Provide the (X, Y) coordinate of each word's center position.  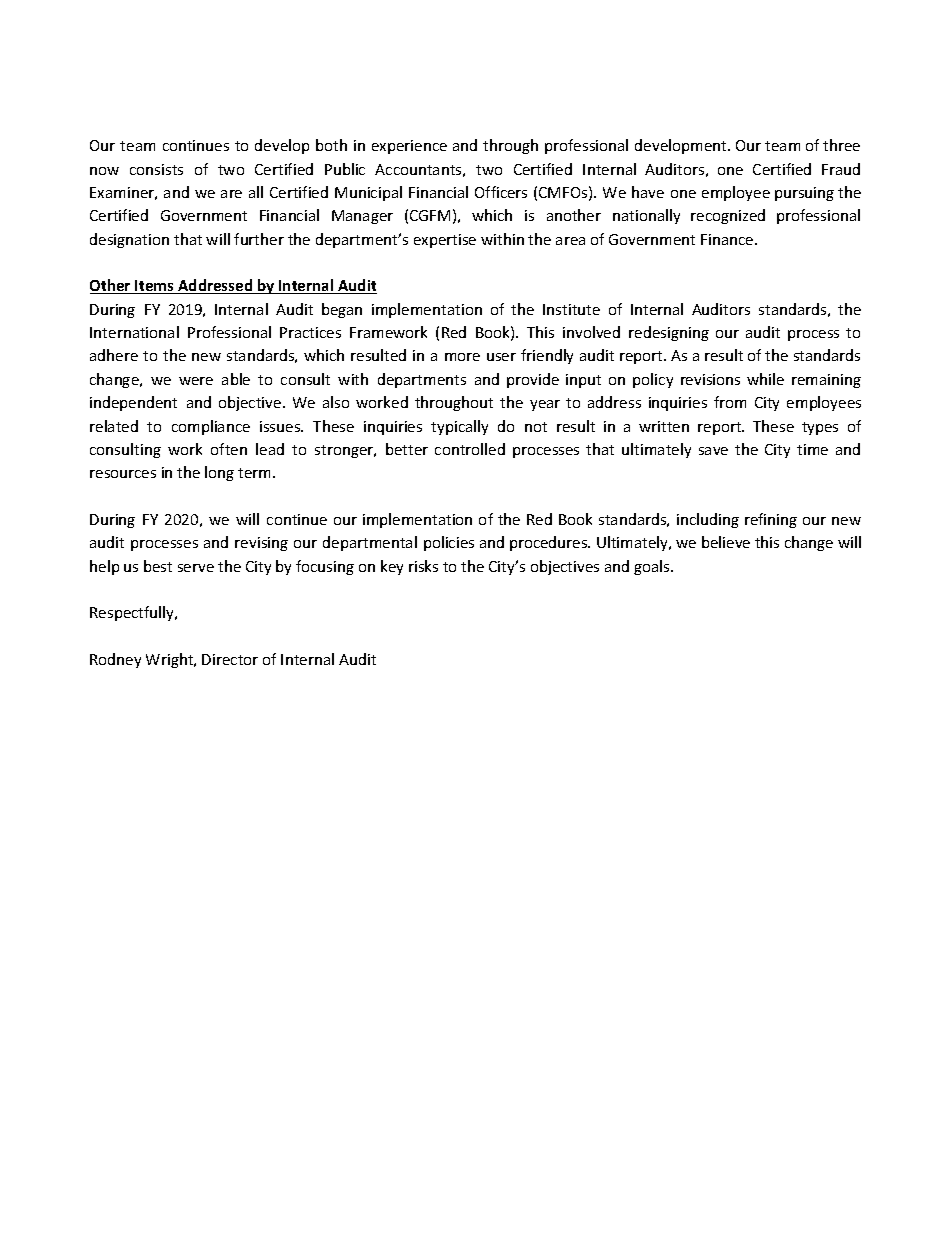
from (730, 402)
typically (459, 427)
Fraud (841, 169)
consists (156, 169)
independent (133, 403)
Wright (171, 660)
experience (409, 147)
